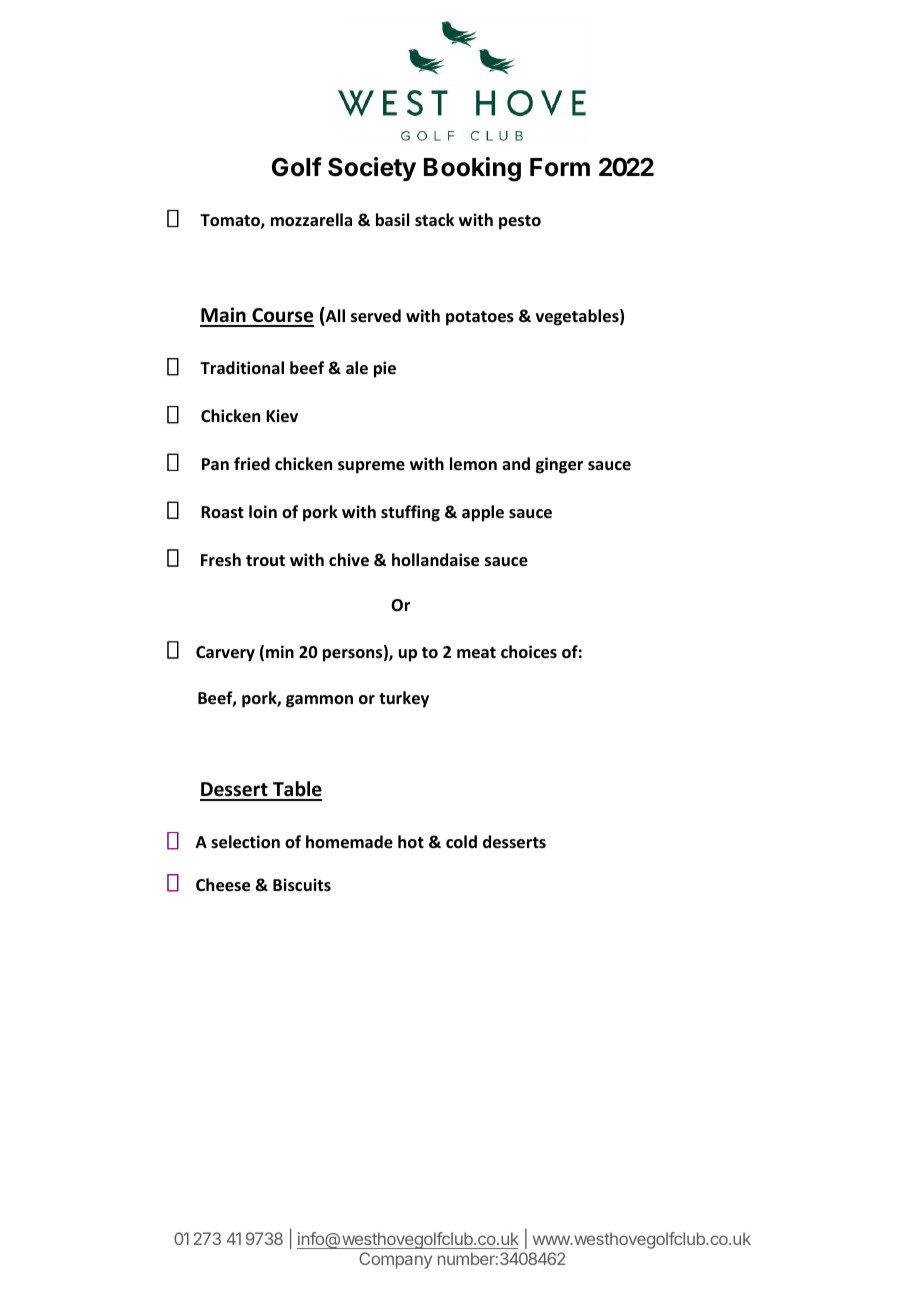 This screenshot has height=1308, width=924. Describe the element at coordinates (480, 318) in the screenshot. I see `potatoes` at that location.
